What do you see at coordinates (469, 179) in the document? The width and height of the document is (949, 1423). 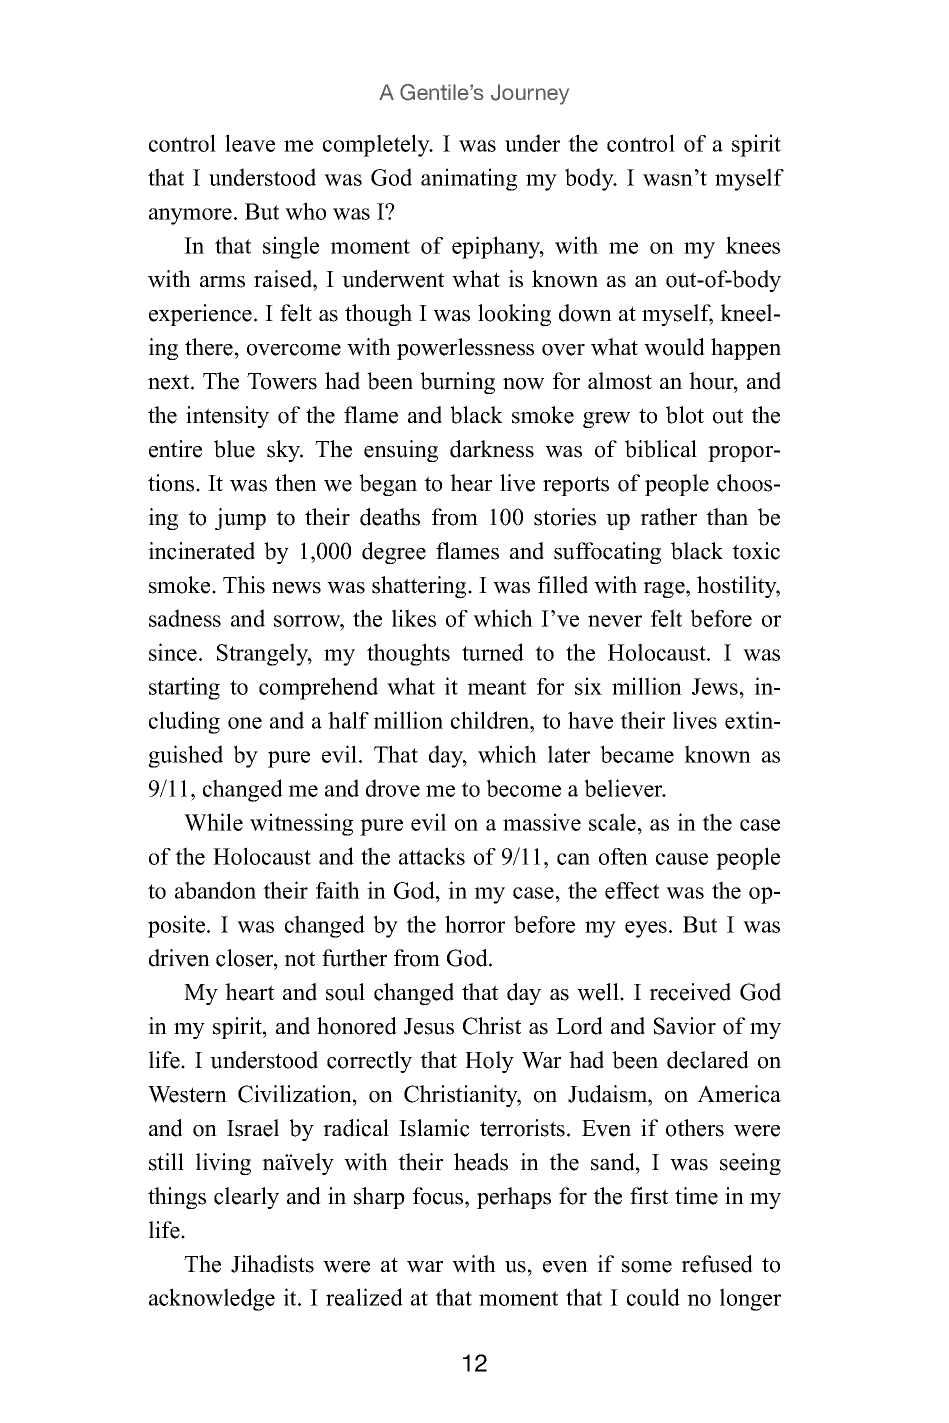 I see `animating` at bounding box center [469, 179].
